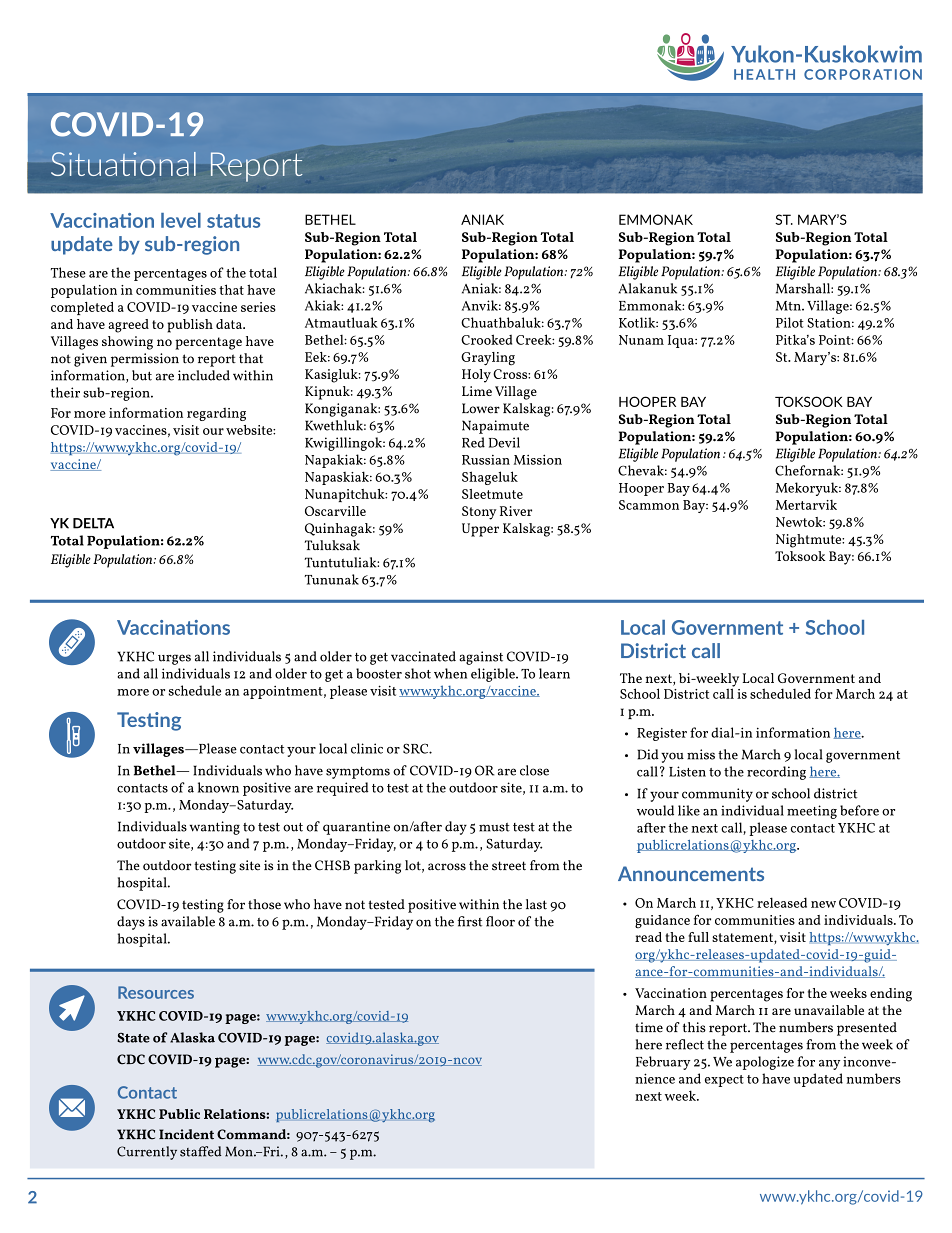  Describe the element at coordinates (174, 659) in the screenshot. I see `urges` at that location.
